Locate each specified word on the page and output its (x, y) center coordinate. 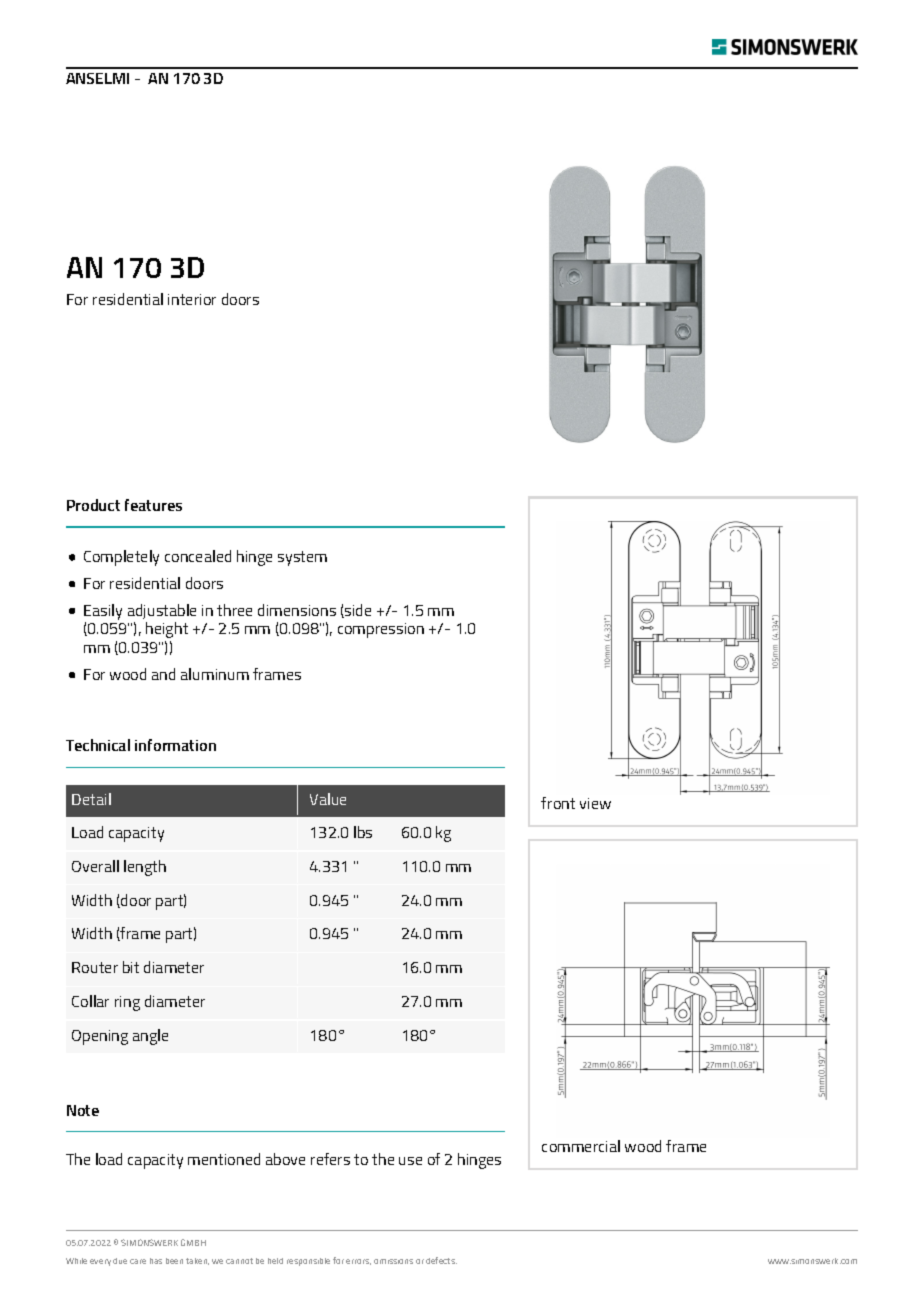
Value (328, 799)
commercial (581, 1146)
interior (192, 299)
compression (381, 630)
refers (330, 1159)
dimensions (297, 610)
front (558, 803)
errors (358, 1262)
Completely (121, 558)
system (302, 558)
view (595, 803)
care (138, 1261)
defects (441, 1260)
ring (127, 1003)
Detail (91, 799)
